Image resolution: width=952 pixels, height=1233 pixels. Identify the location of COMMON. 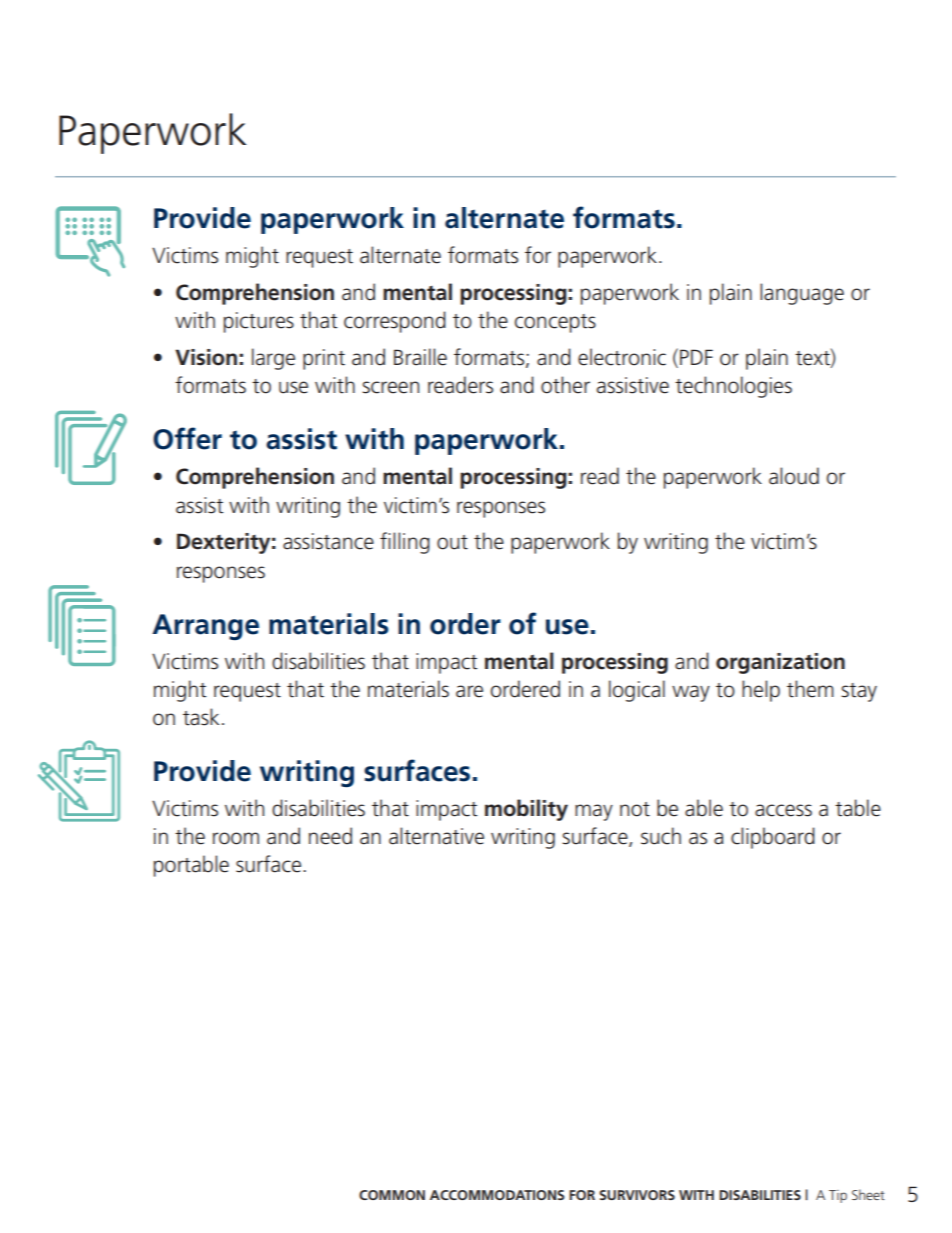
(392, 1195).
